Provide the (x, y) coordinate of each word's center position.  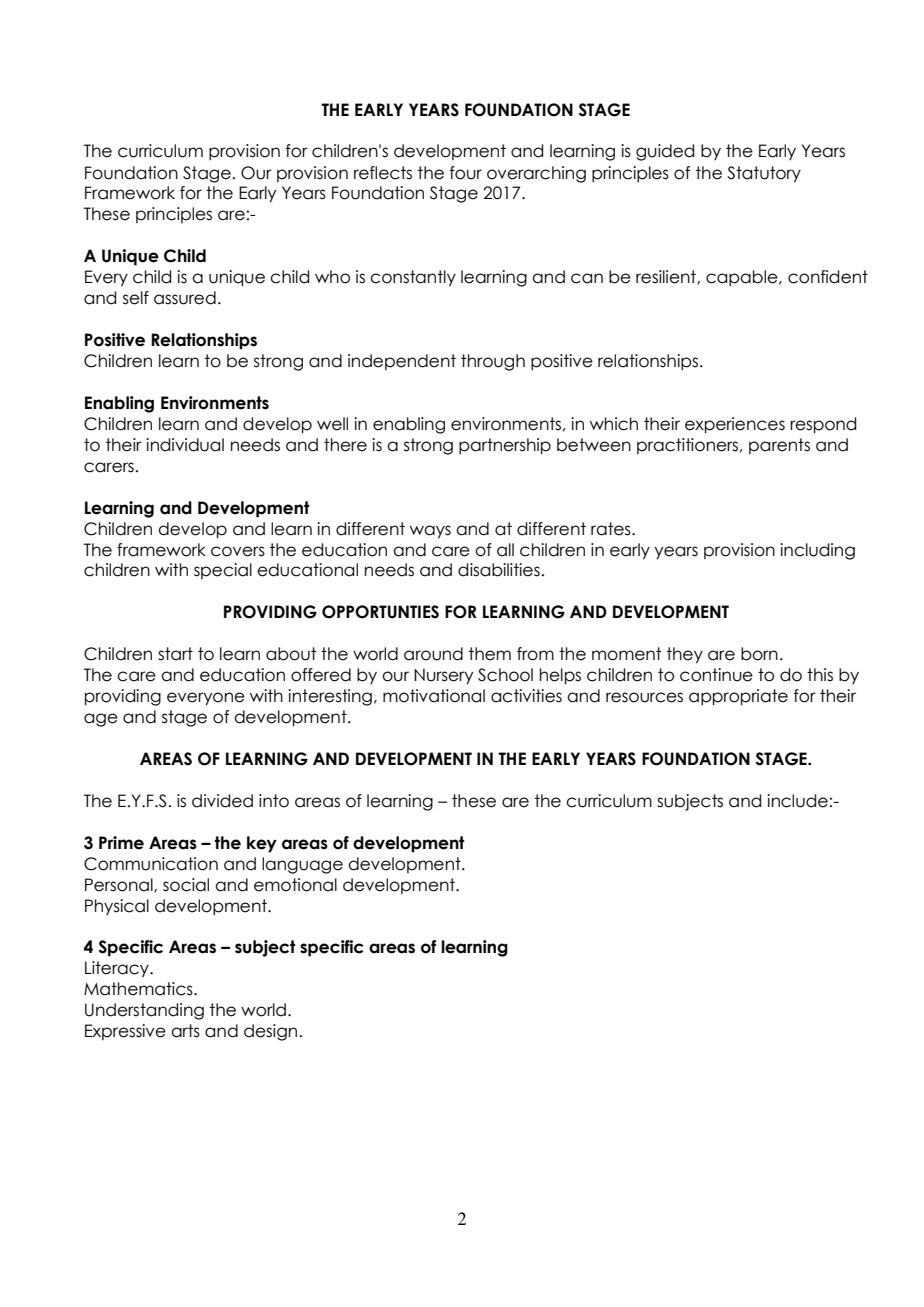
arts (185, 1031)
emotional (295, 885)
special (223, 571)
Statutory (764, 174)
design (270, 1032)
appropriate (738, 697)
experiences (735, 425)
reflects (383, 173)
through (493, 362)
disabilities (499, 570)
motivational (434, 696)
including (817, 551)
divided (222, 801)
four (466, 173)
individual (185, 445)
